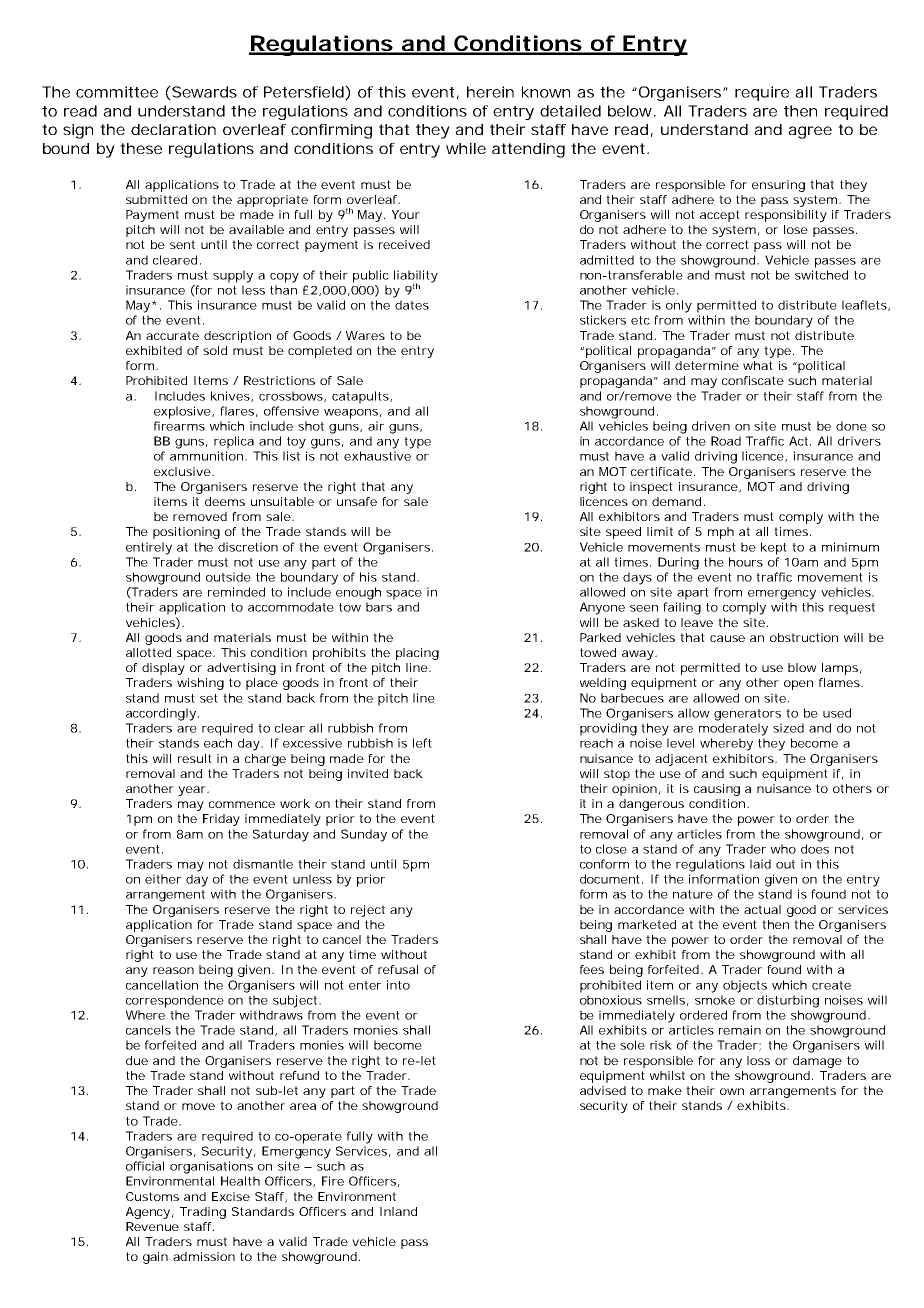 Image resolution: width=924 pixels, height=1308 pixels. I want to click on agree, so click(810, 132).
